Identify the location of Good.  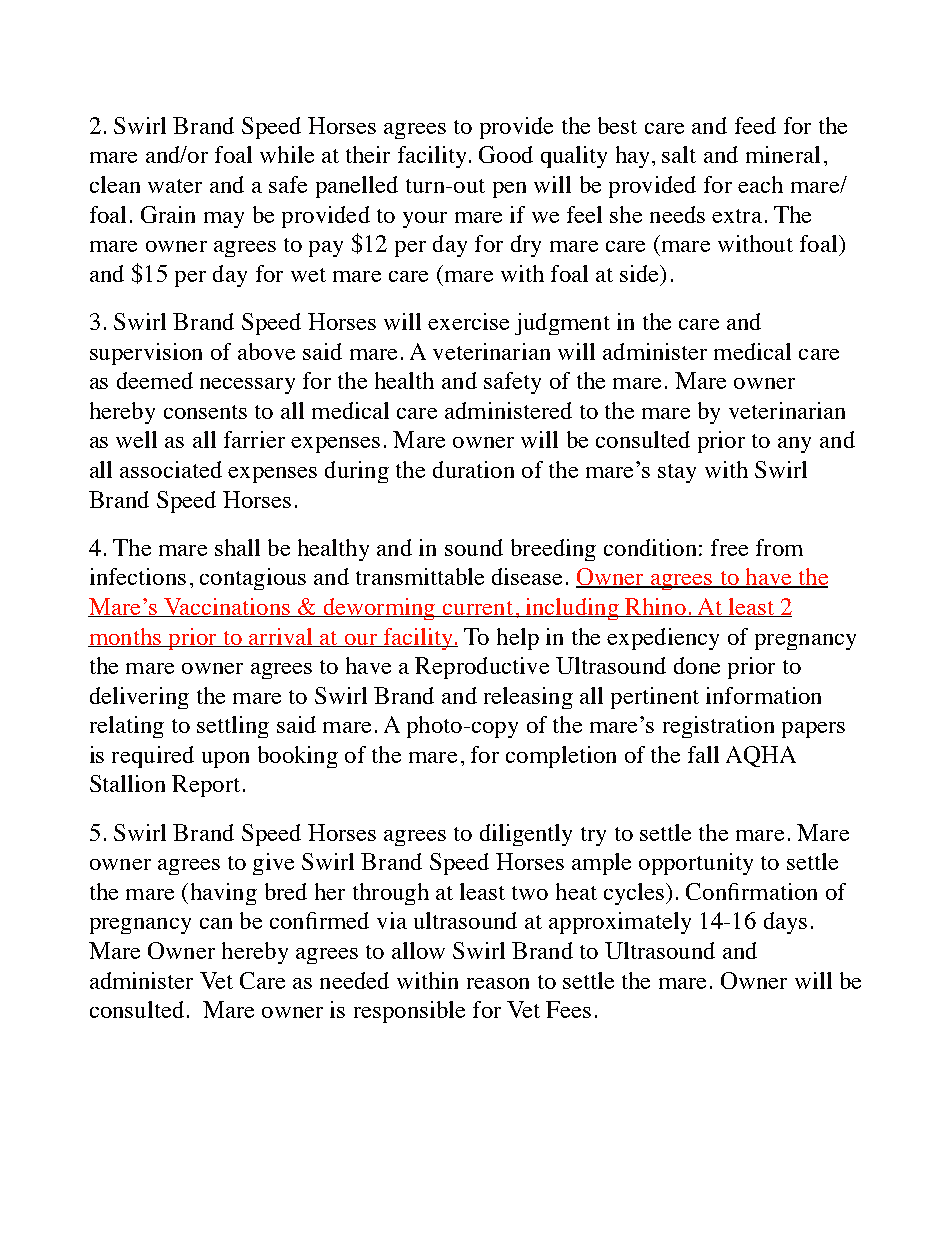
(506, 154).
